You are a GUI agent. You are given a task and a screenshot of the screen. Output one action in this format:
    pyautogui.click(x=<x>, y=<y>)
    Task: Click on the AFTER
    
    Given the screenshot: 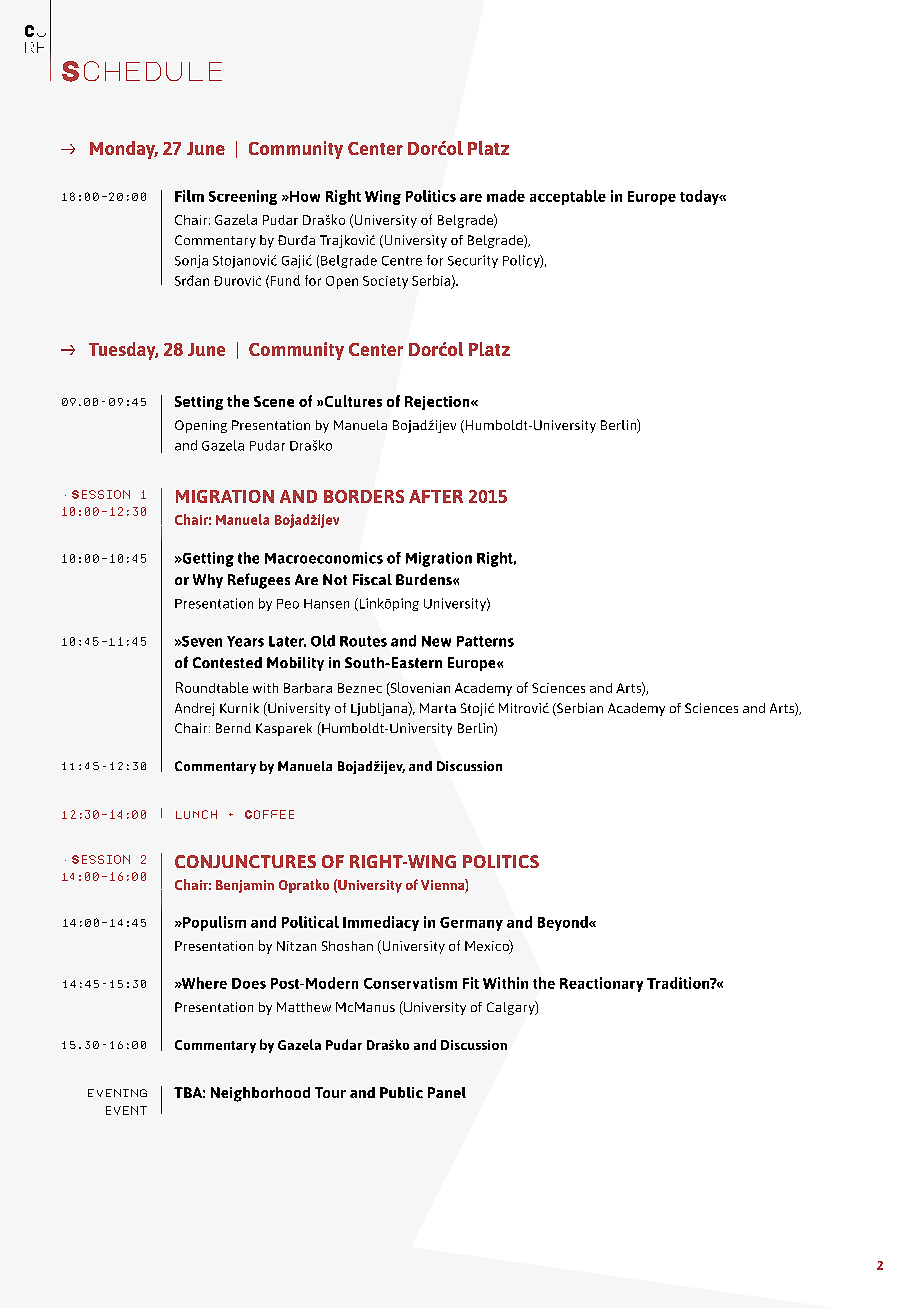 What is the action you would take?
    pyautogui.click(x=436, y=496)
